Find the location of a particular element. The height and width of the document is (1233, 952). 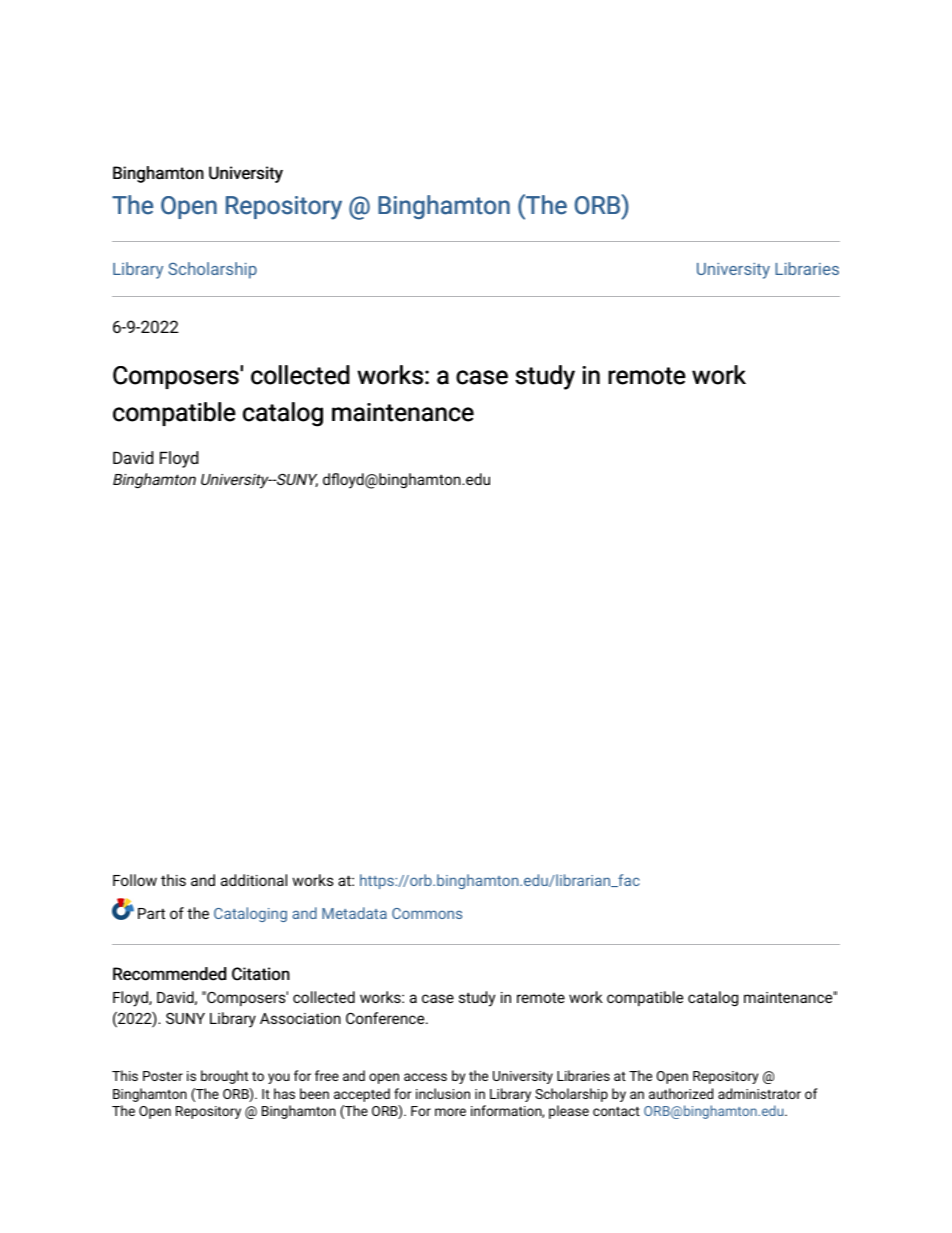

Commons is located at coordinates (427, 913).
